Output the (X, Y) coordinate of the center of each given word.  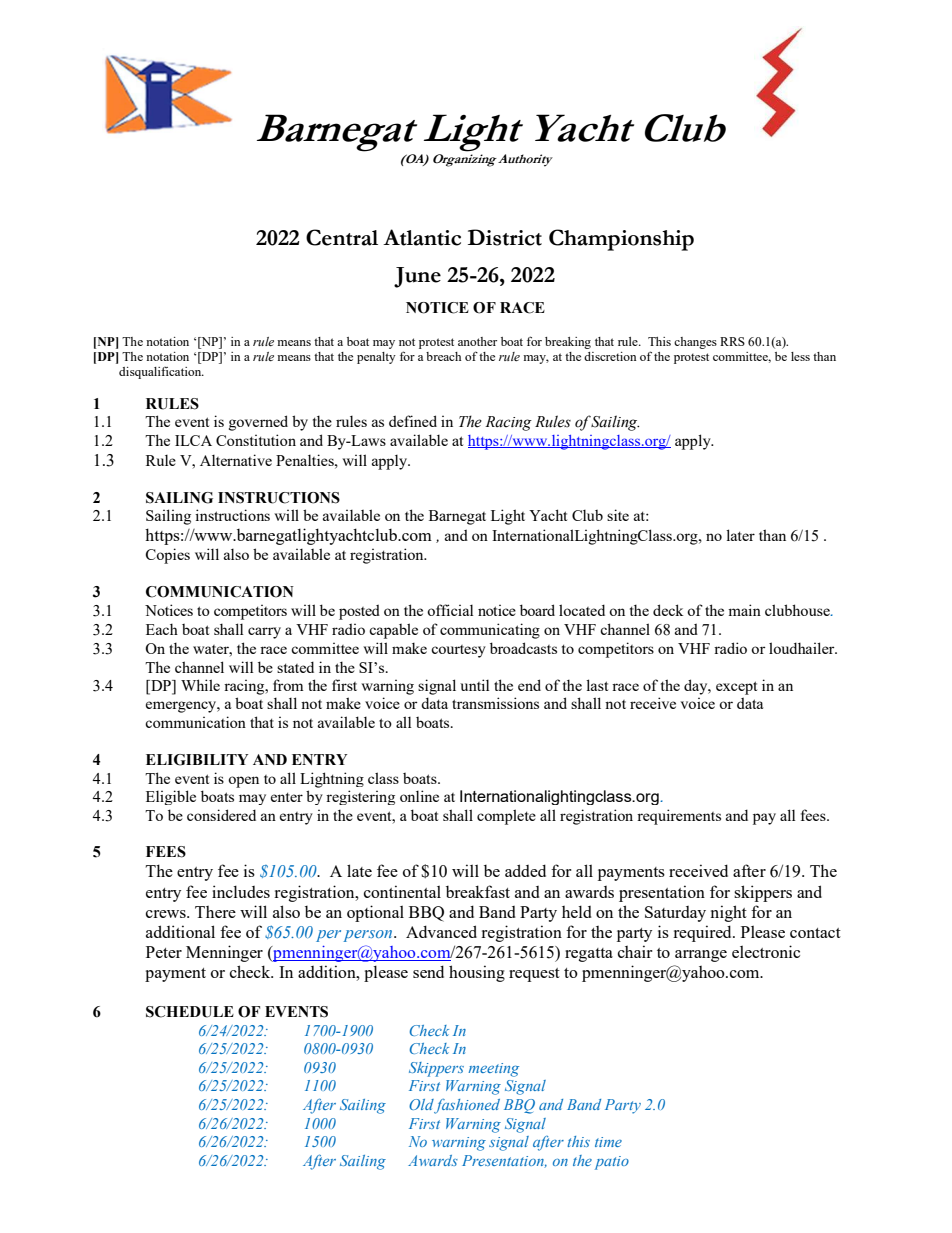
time (608, 1142)
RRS (732, 341)
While (200, 685)
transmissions (495, 703)
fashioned (467, 1106)
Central (342, 237)
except (736, 688)
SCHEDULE (190, 1012)
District (505, 237)
